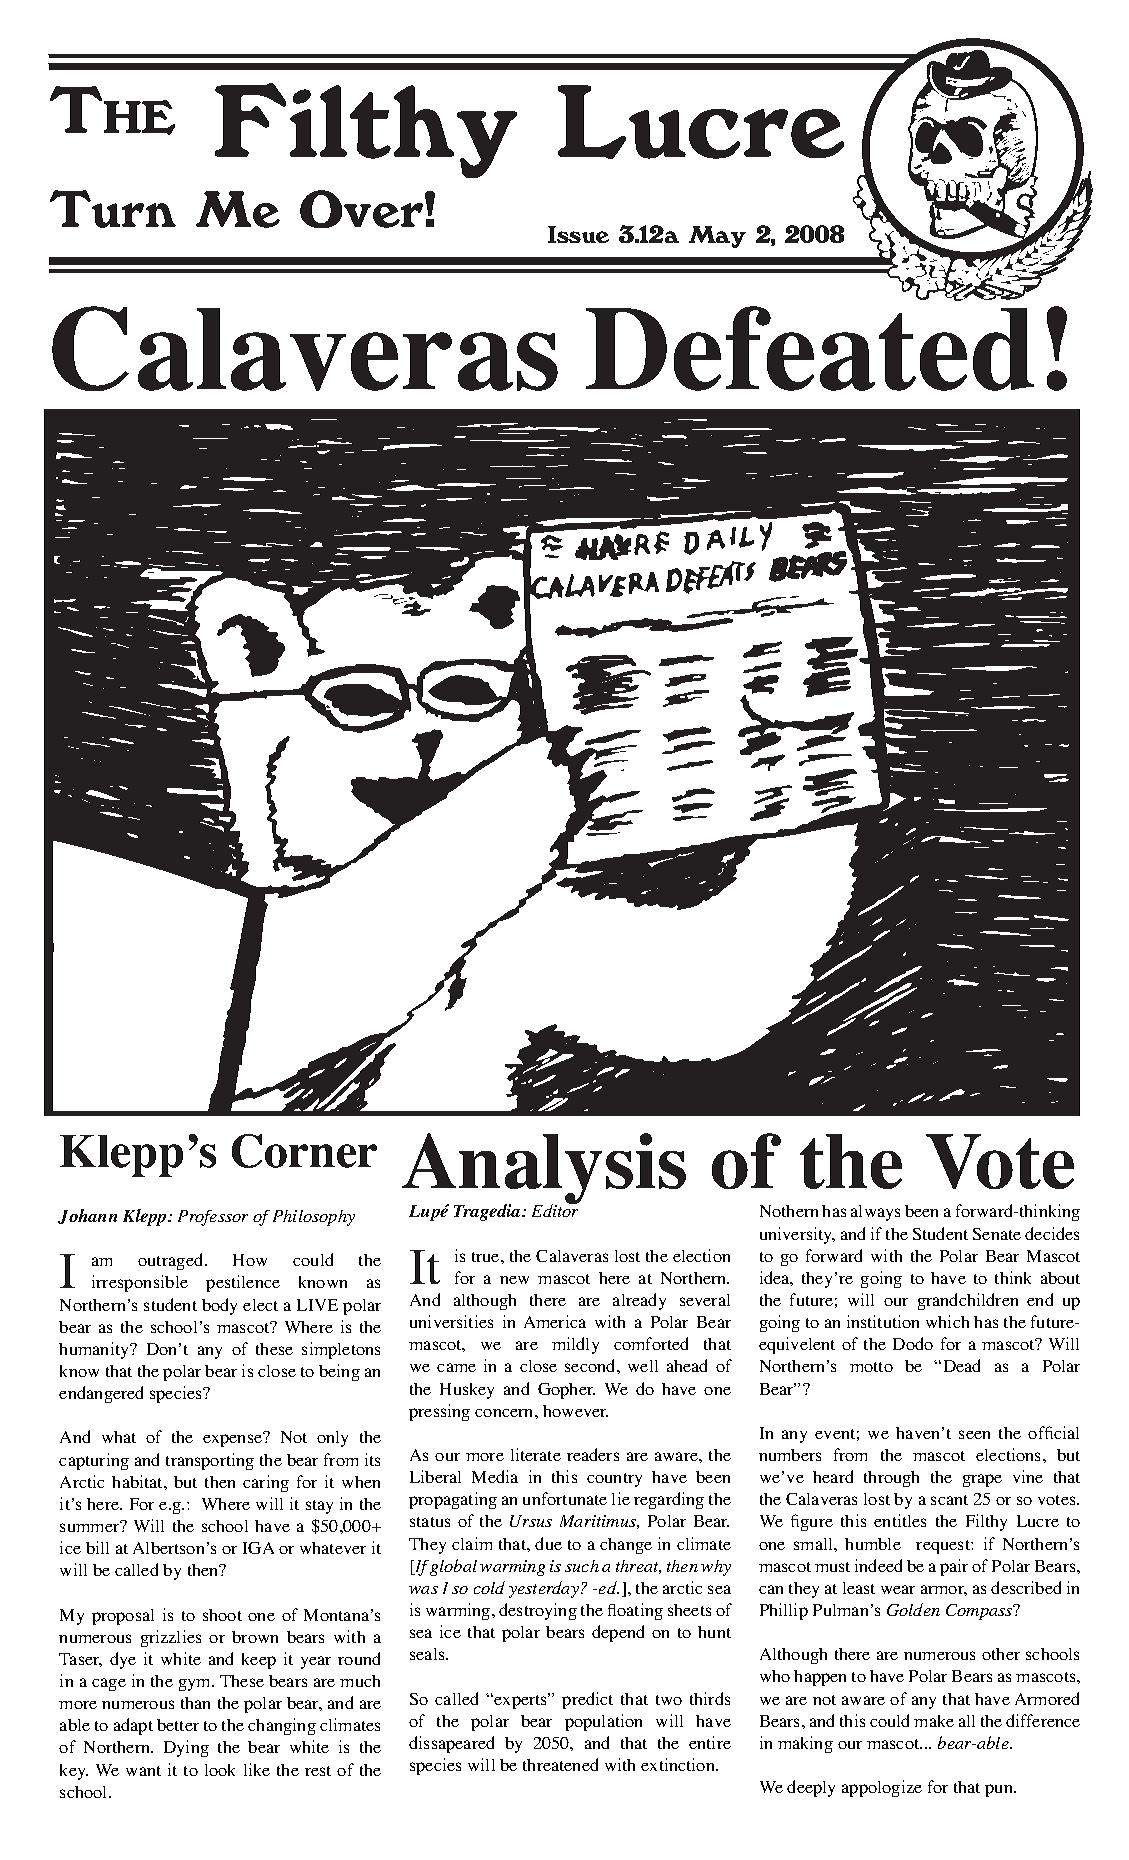  Describe the element at coordinates (997, 1234) in the screenshot. I see `Senate` at that location.
